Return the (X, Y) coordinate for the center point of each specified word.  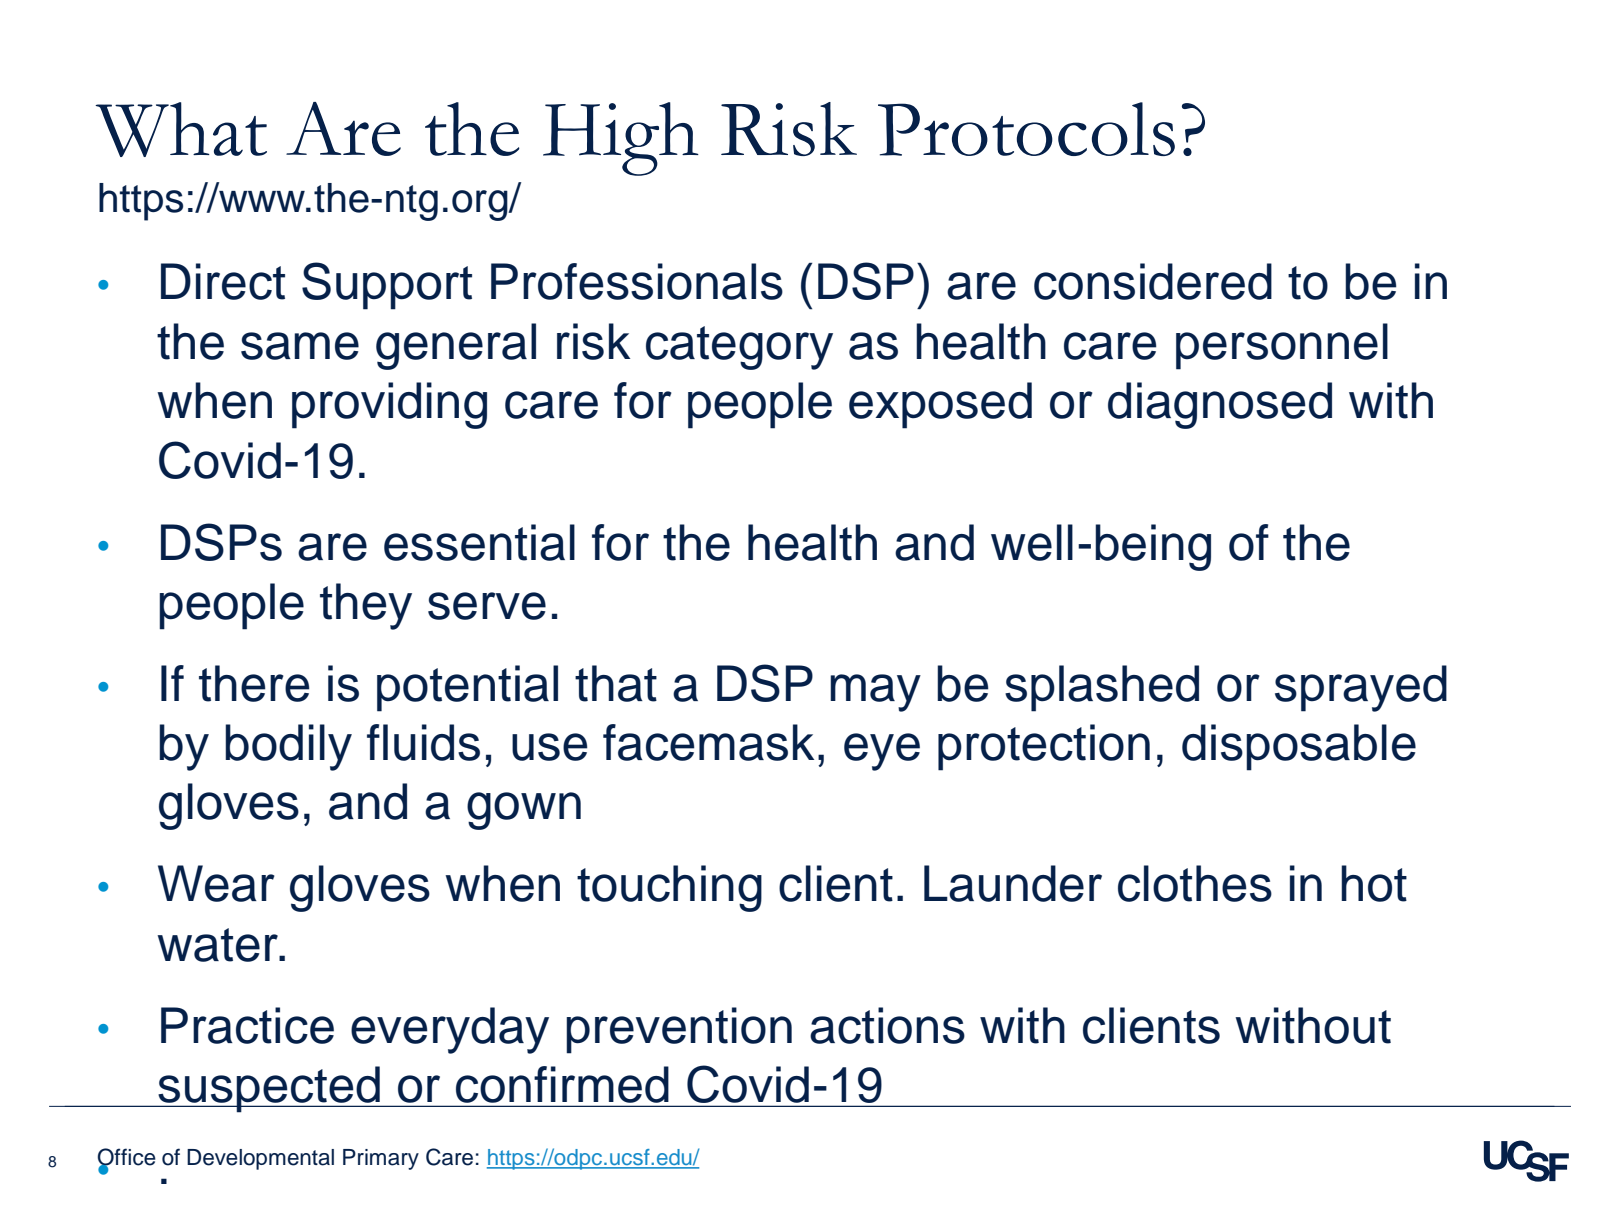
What (181, 129)
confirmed (562, 1084)
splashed (1102, 688)
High (621, 139)
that (616, 683)
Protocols (1026, 129)
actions (887, 1025)
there (254, 683)
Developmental (260, 1159)
